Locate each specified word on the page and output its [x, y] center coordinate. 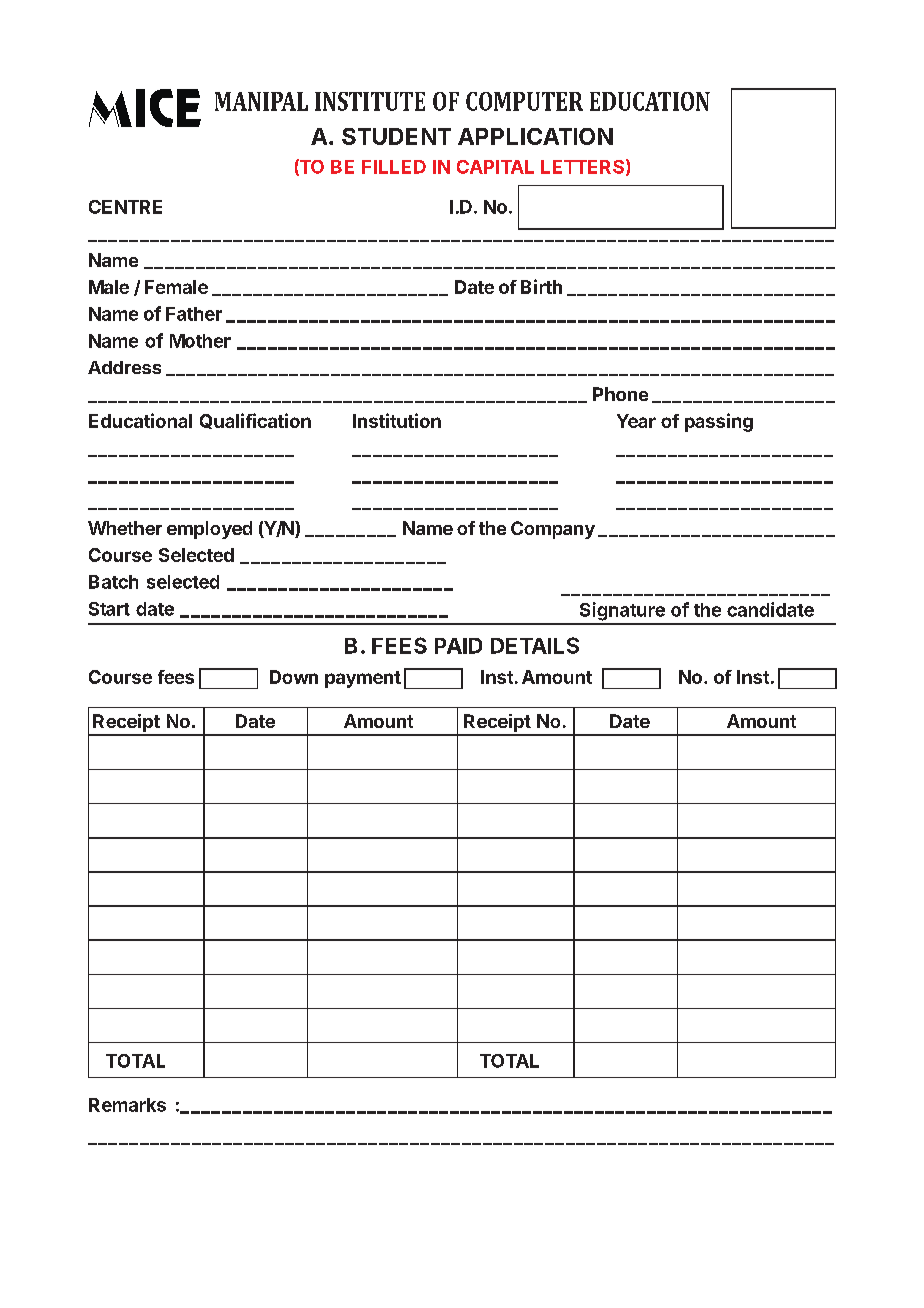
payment [363, 679]
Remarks [127, 1105]
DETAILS [535, 645]
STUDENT [396, 136]
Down [294, 677]
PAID [458, 646]
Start [109, 609]
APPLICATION [535, 136]
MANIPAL [261, 101]
